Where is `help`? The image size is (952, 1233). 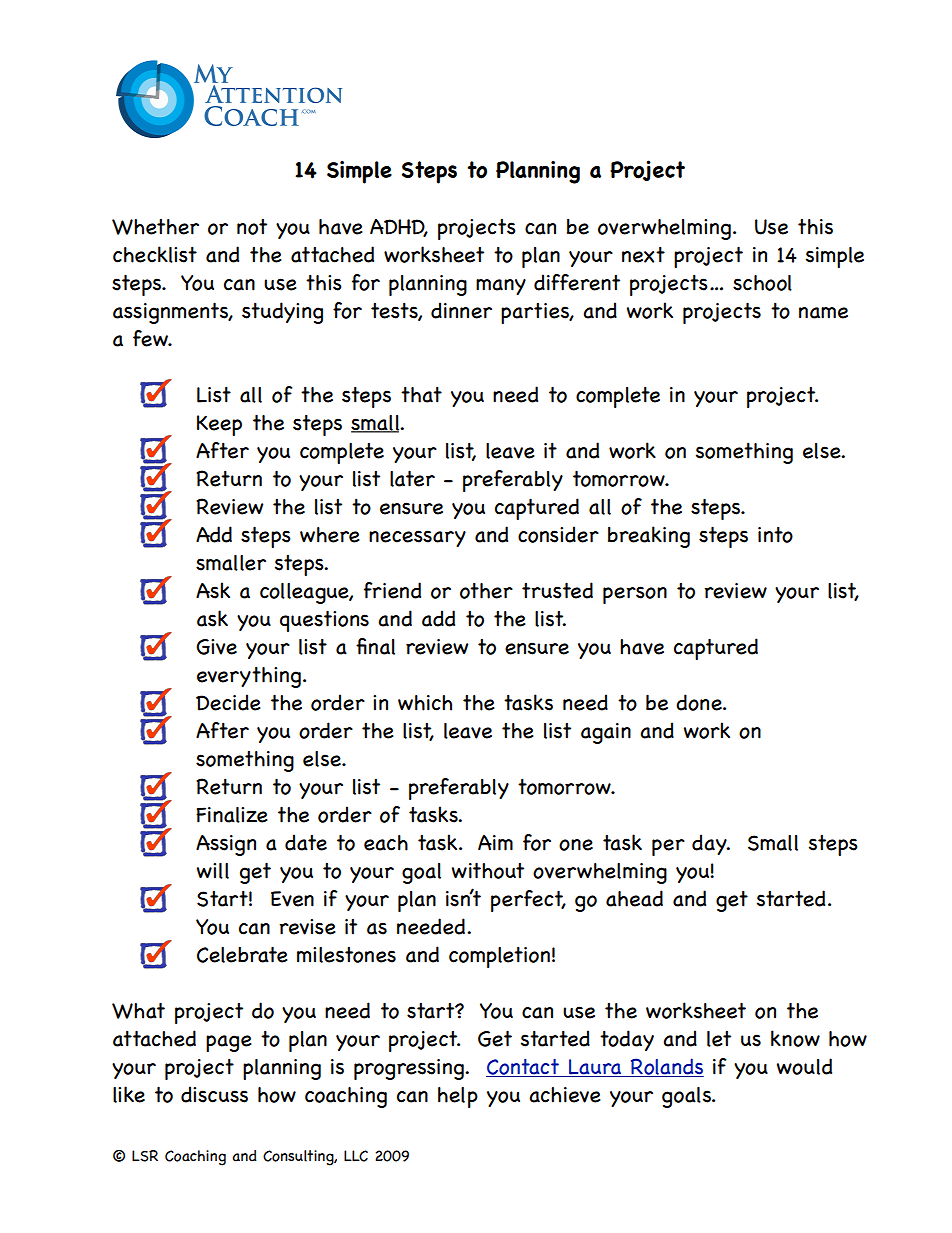 help is located at coordinates (458, 1097).
